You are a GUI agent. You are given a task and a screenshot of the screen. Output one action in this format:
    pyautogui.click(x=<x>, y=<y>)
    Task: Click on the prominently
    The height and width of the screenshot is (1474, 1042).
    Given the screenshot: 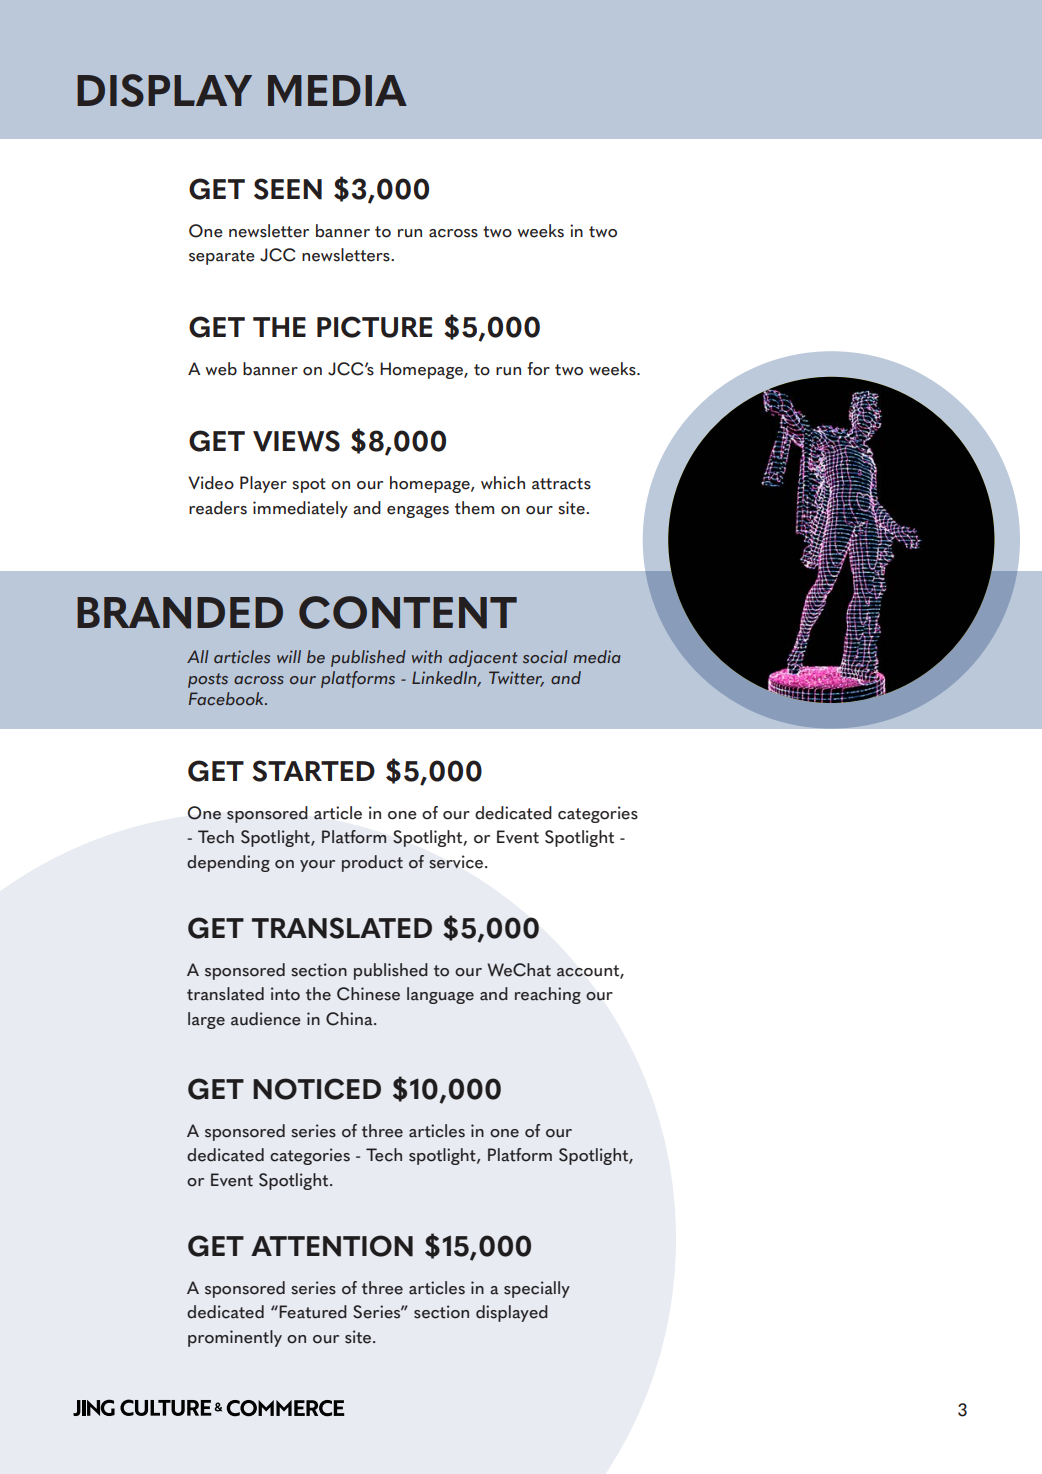 What is the action you would take?
    pyautogui.click(x=235, y=1338)
